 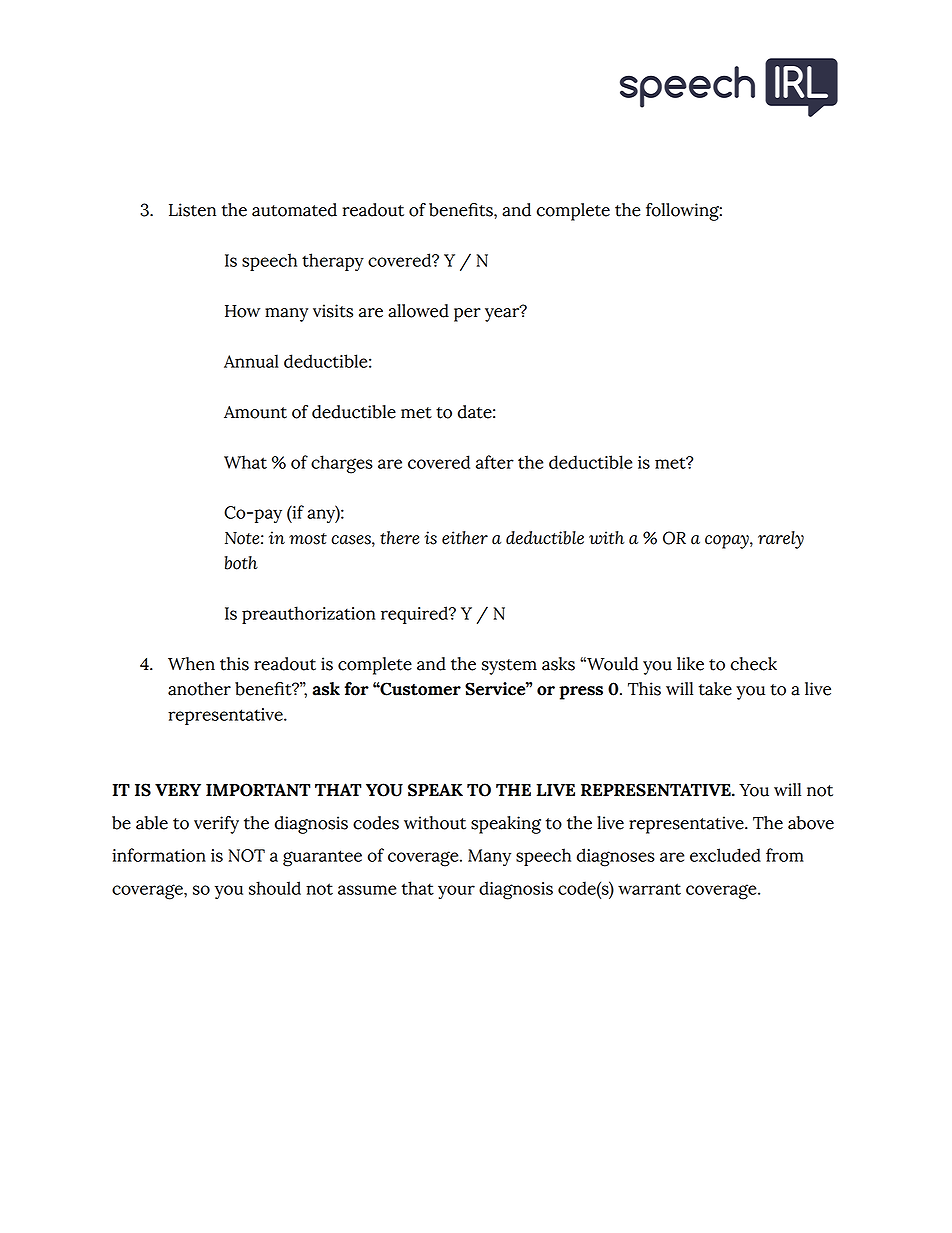 I want to click on either, so click(x=465, y=538).
